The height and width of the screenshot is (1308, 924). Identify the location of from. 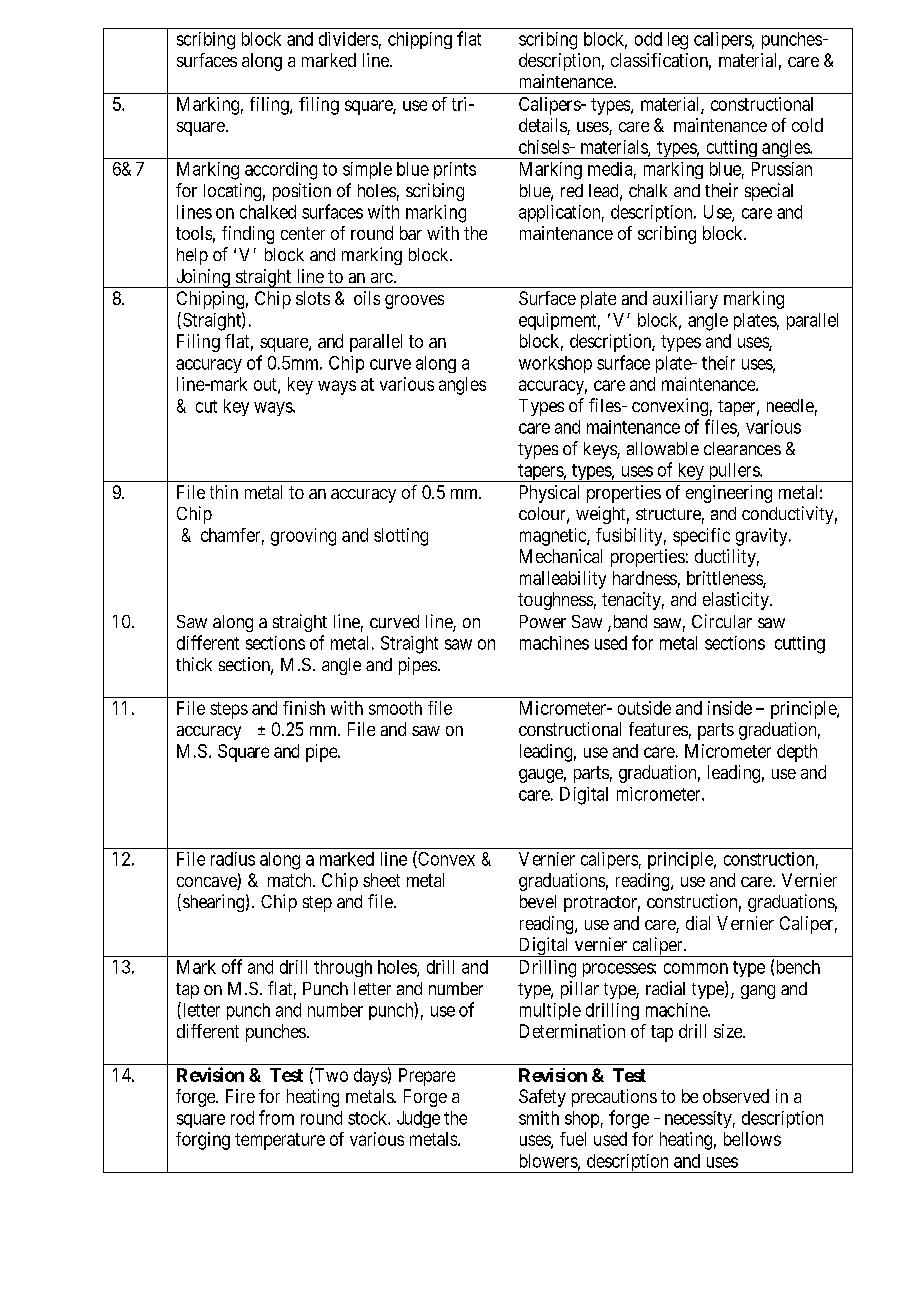
(276, 1117).
